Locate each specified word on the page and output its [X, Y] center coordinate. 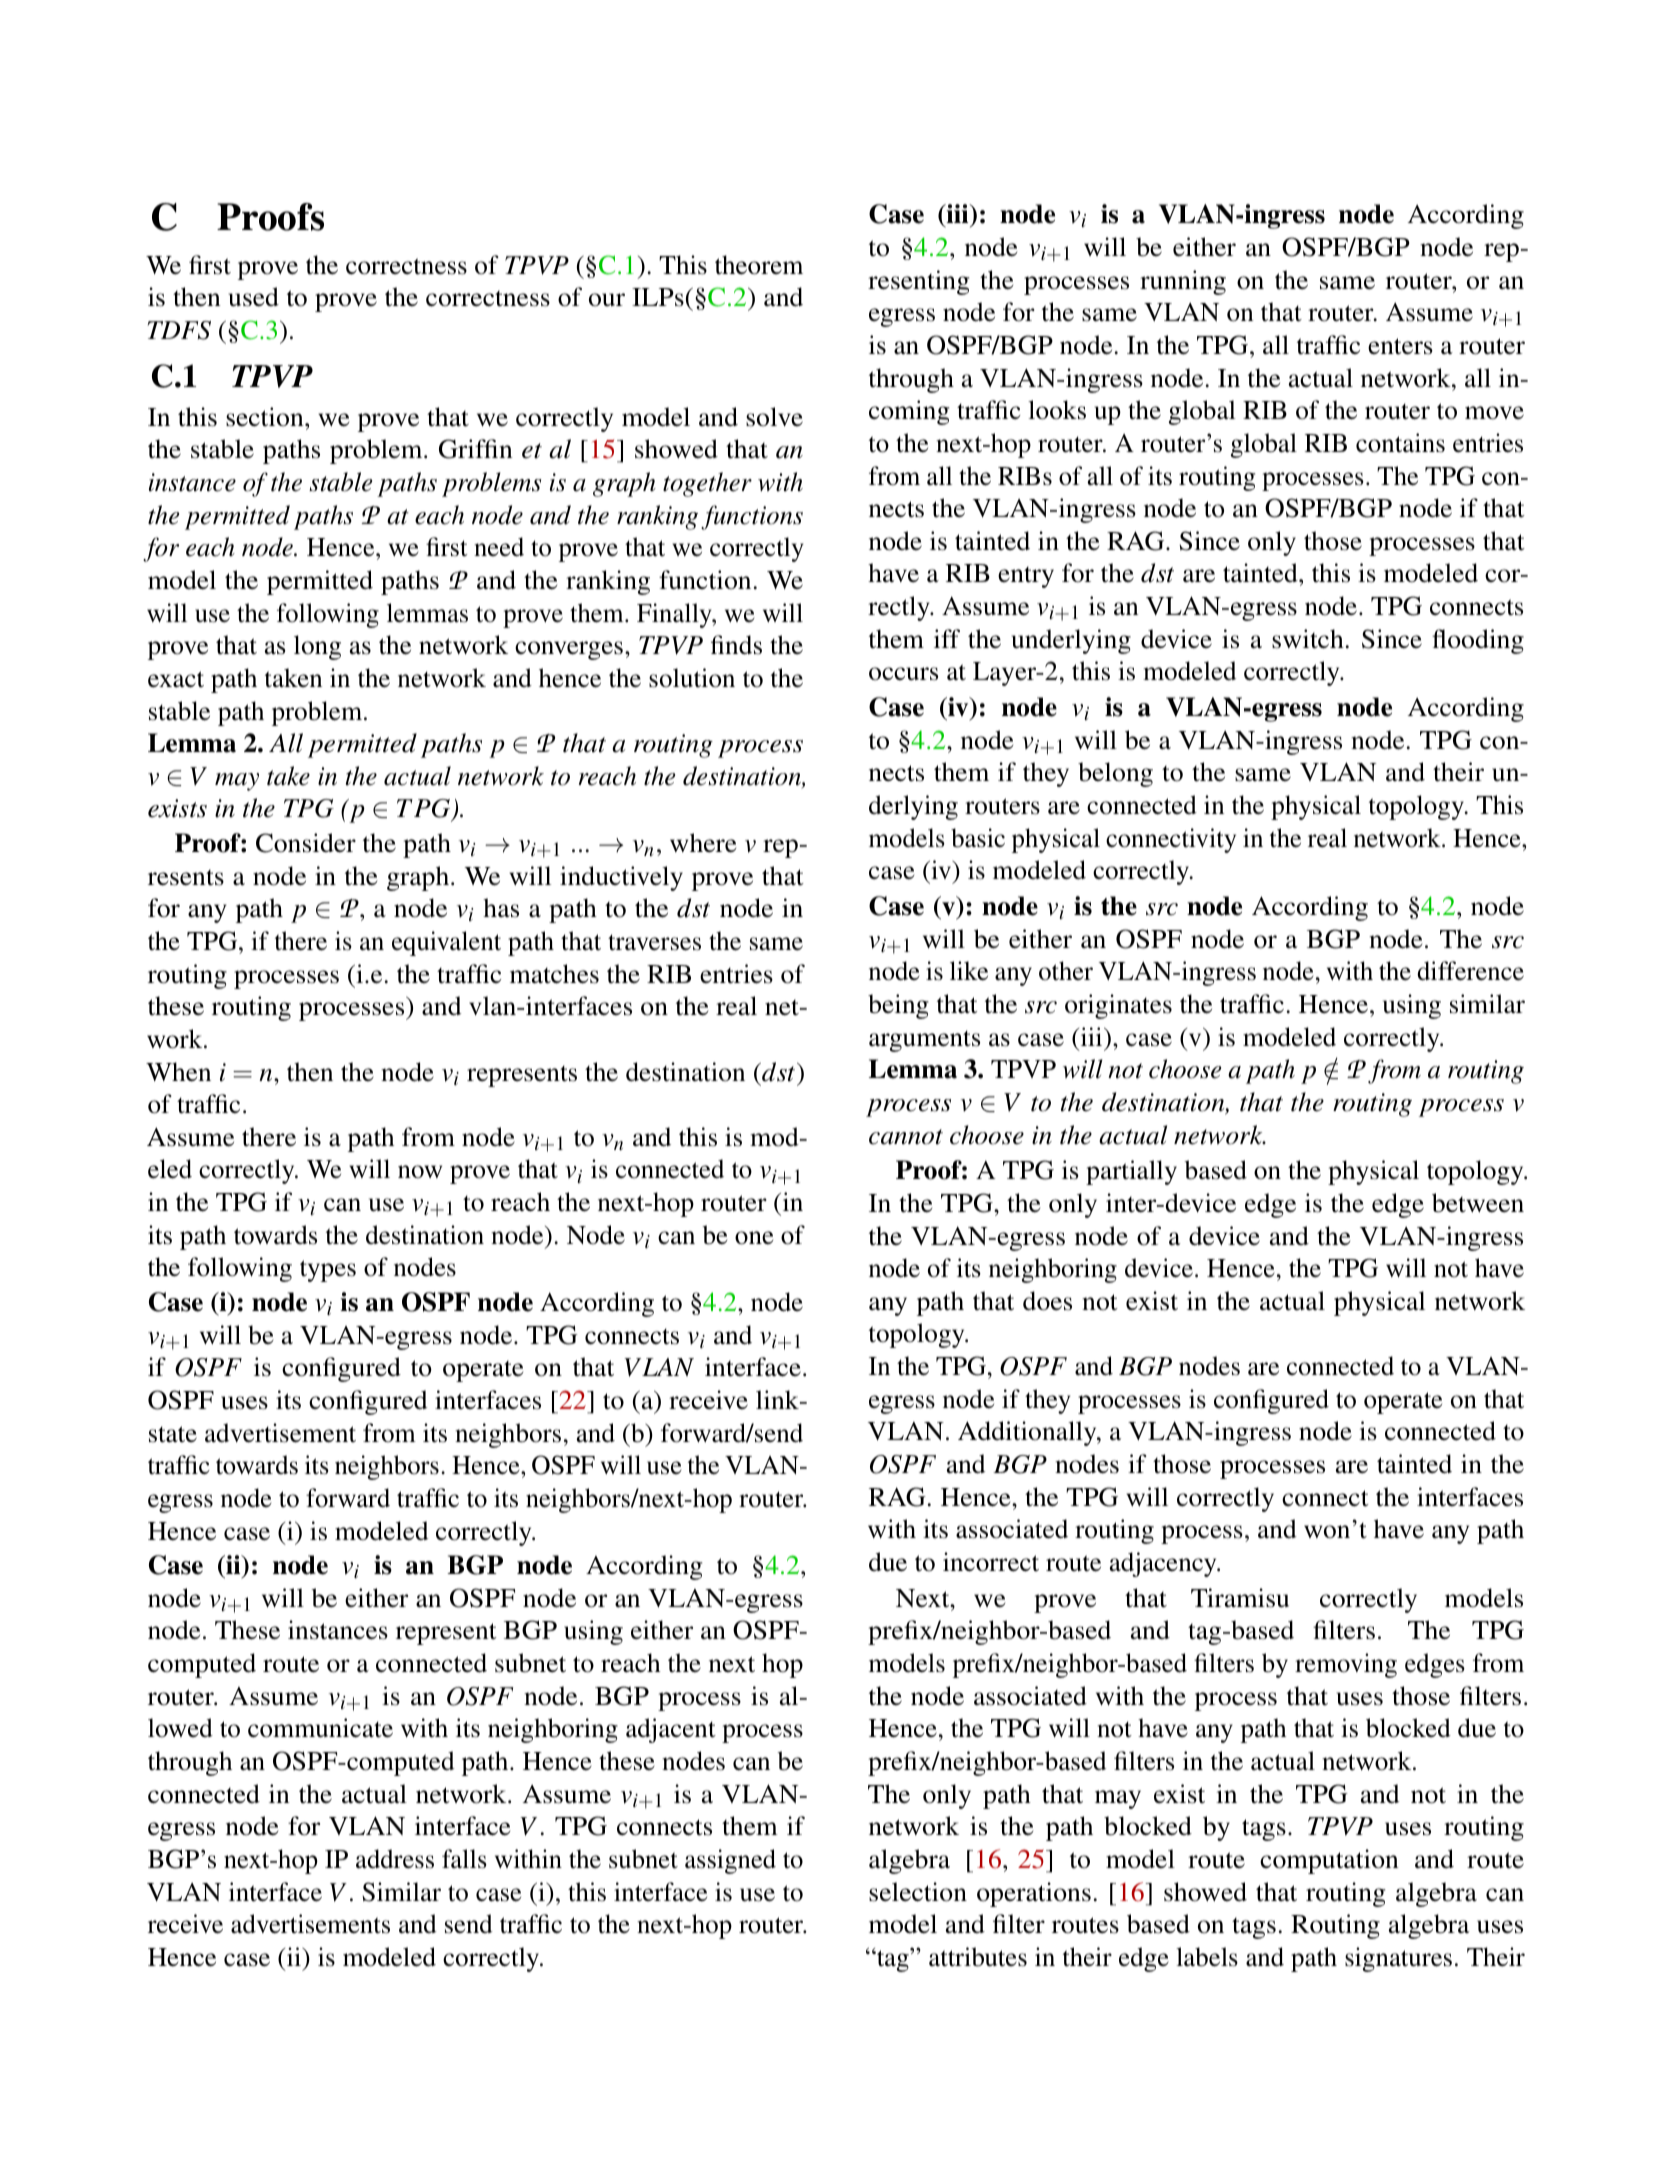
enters [1400, 346]
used [254, 297]
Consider [306, 843]
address [395, 1859]
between [1478, 1203]
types [328, 1271]
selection [918, 1892]
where [703, 843]
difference [1470, 971]
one [754, 1238]
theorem [759, 265]
